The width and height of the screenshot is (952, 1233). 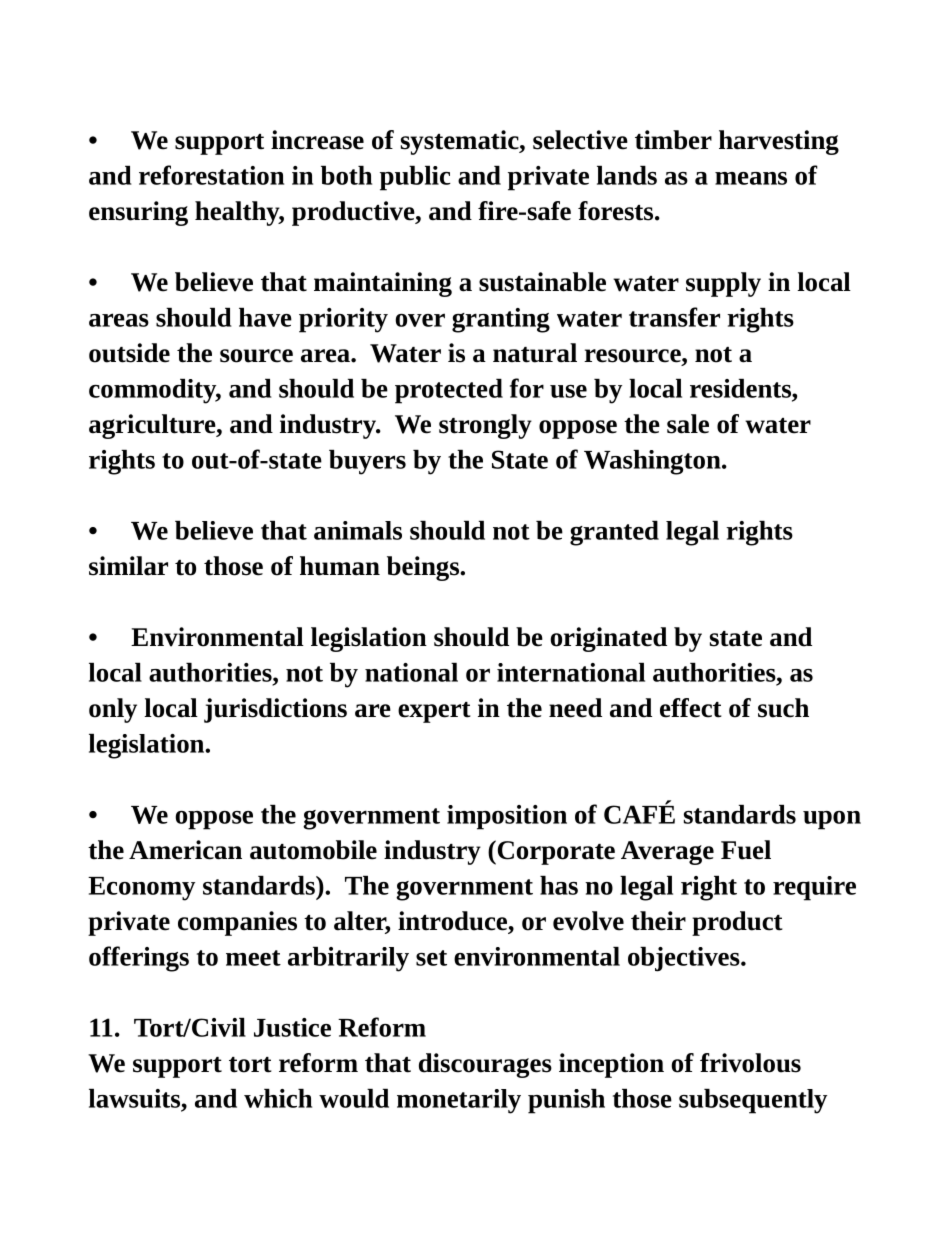 What do you see at coordinates (185, 850) in the screenshot?
I see `American` at bounding box center [185, 850].
